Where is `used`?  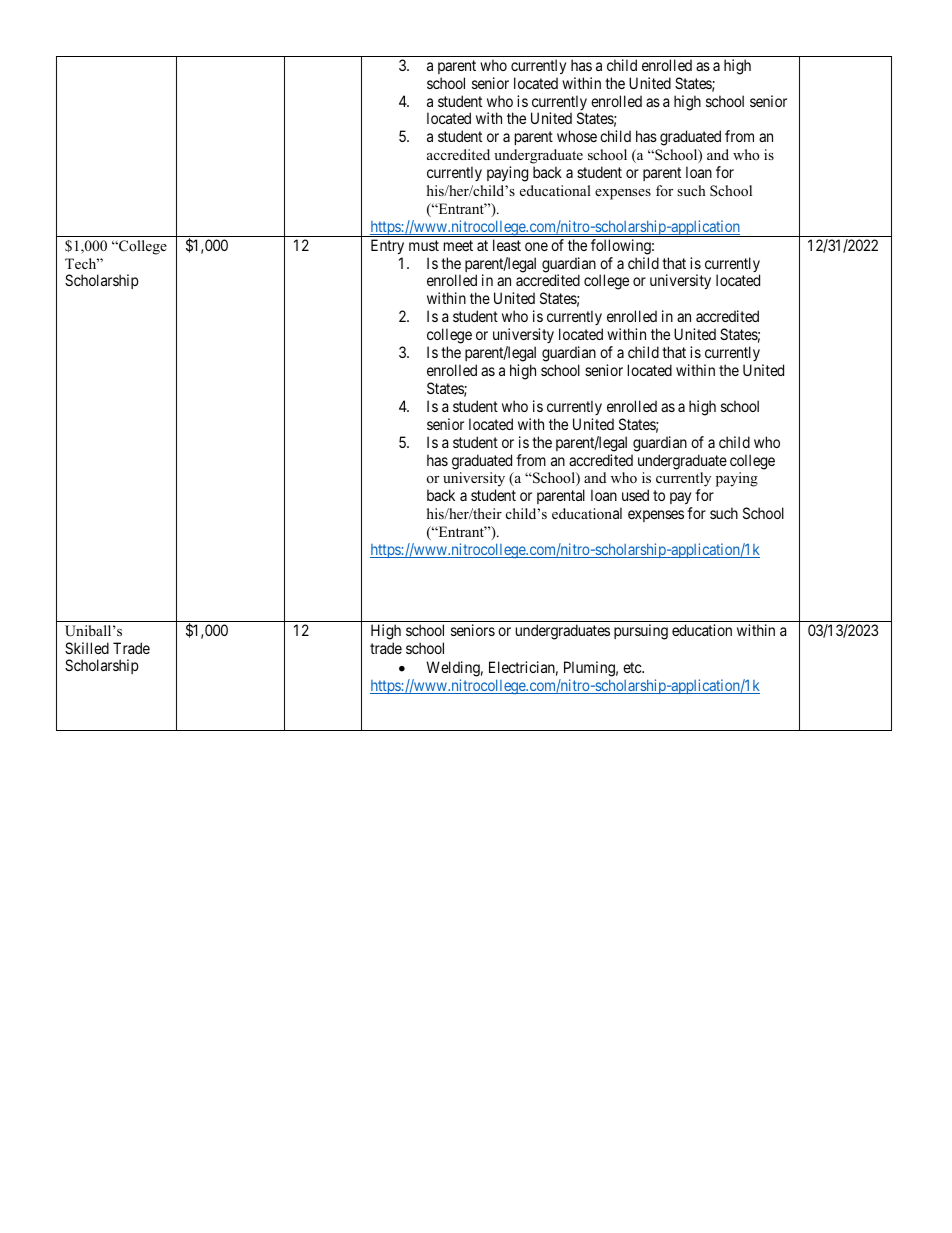
used is located at coordinates (635, 495).
